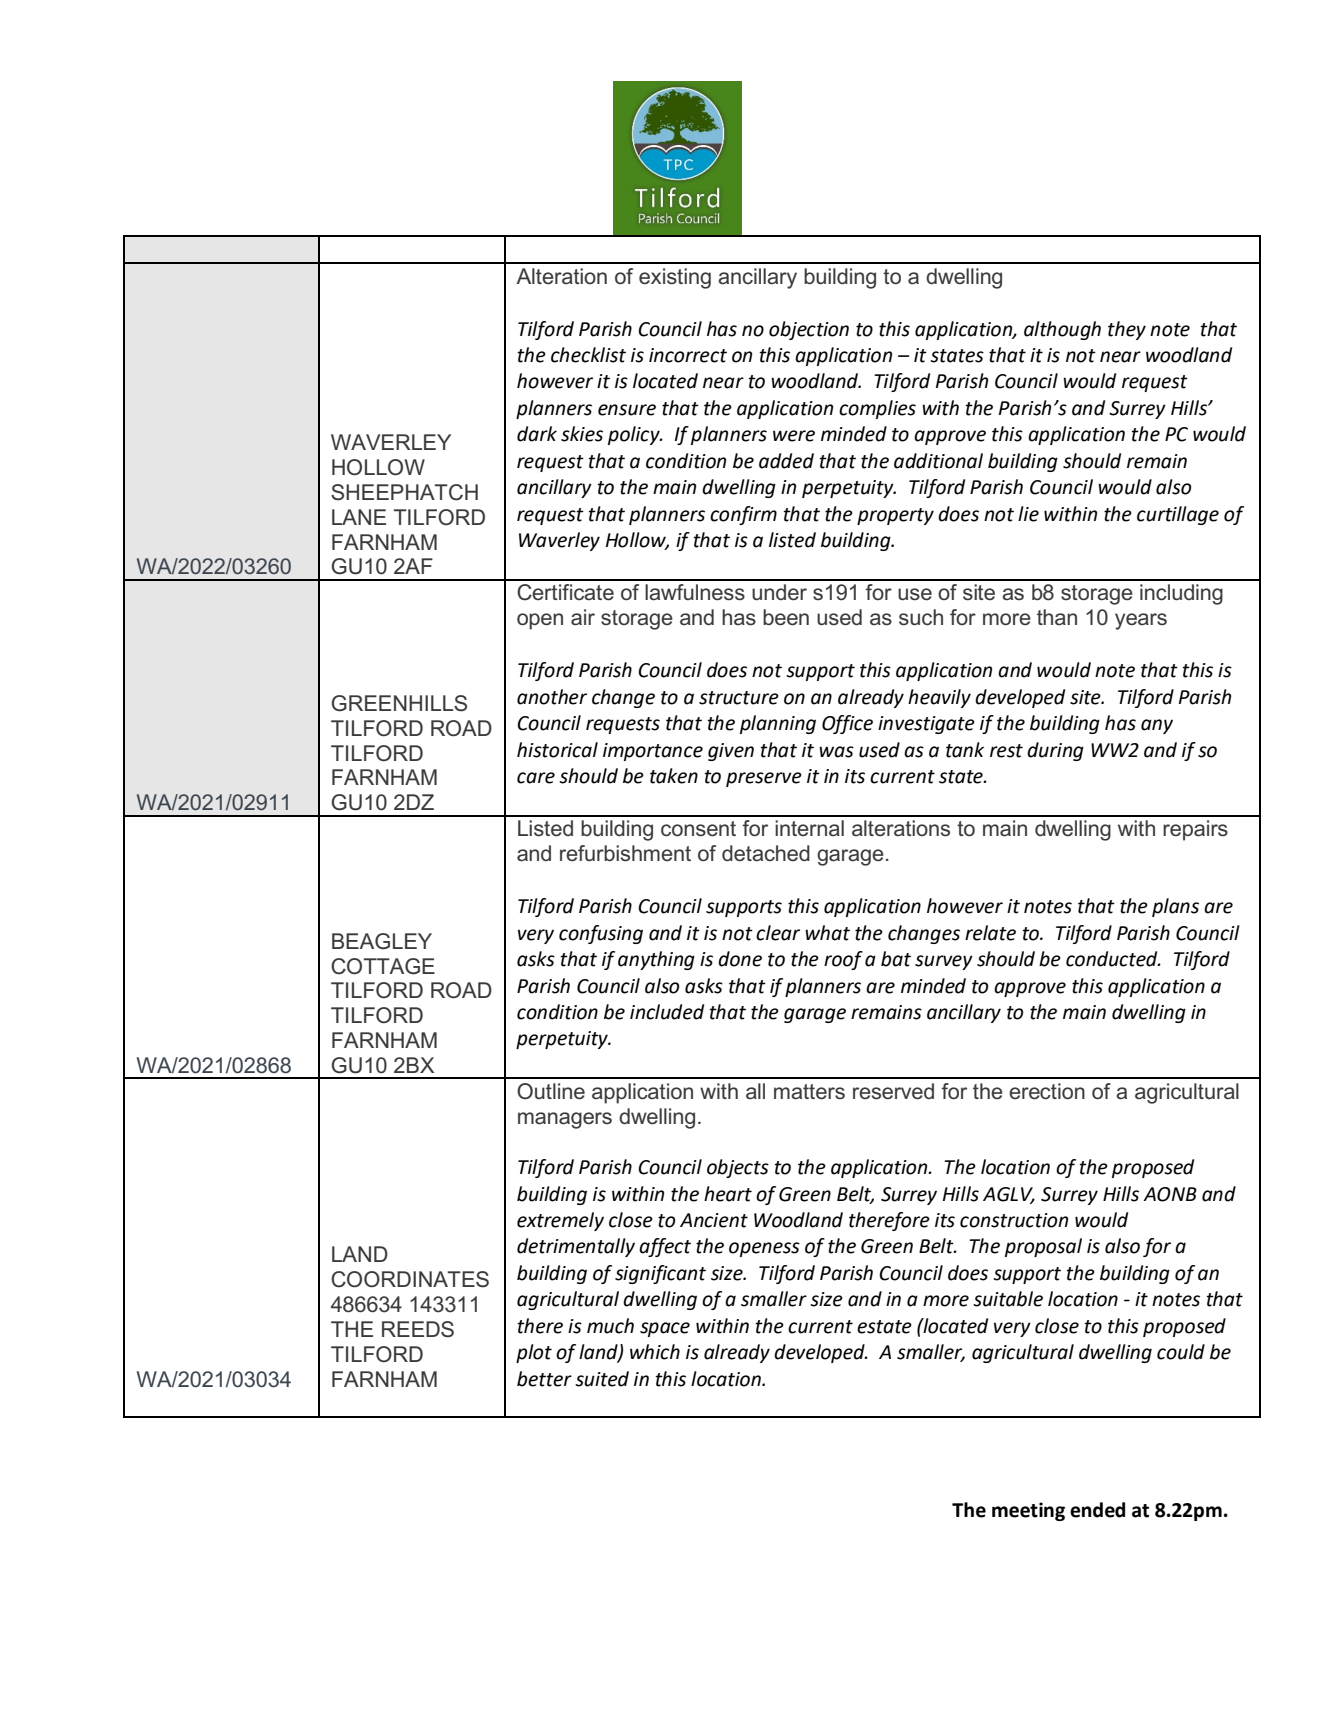 This screenshot has width=1325, height=1715. Describe the element at coordinates (809, 1092) in the screenshot. I see `matters` at that location.
